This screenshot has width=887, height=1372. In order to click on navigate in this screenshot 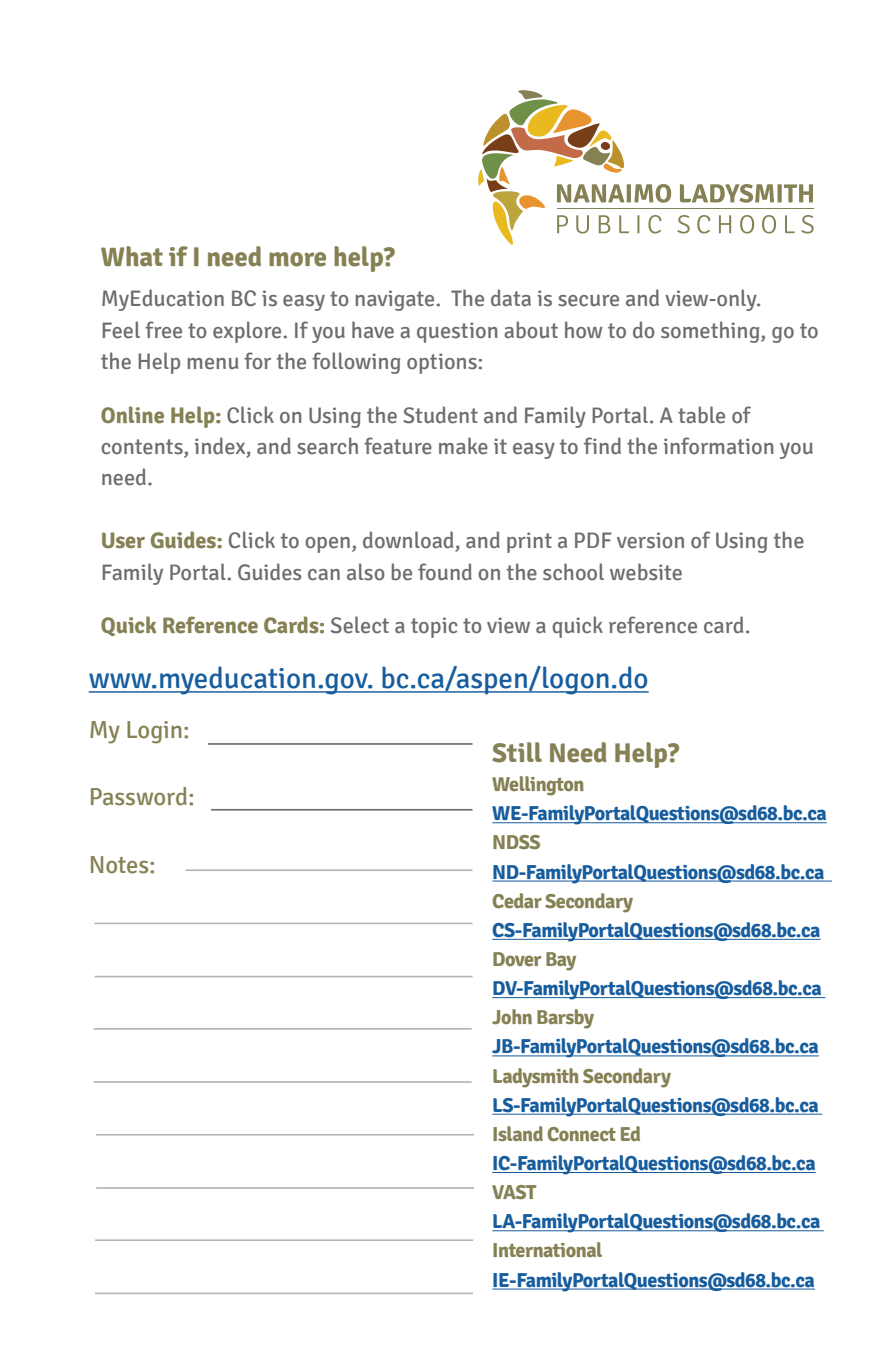, I will do `click(395, 300)`.
